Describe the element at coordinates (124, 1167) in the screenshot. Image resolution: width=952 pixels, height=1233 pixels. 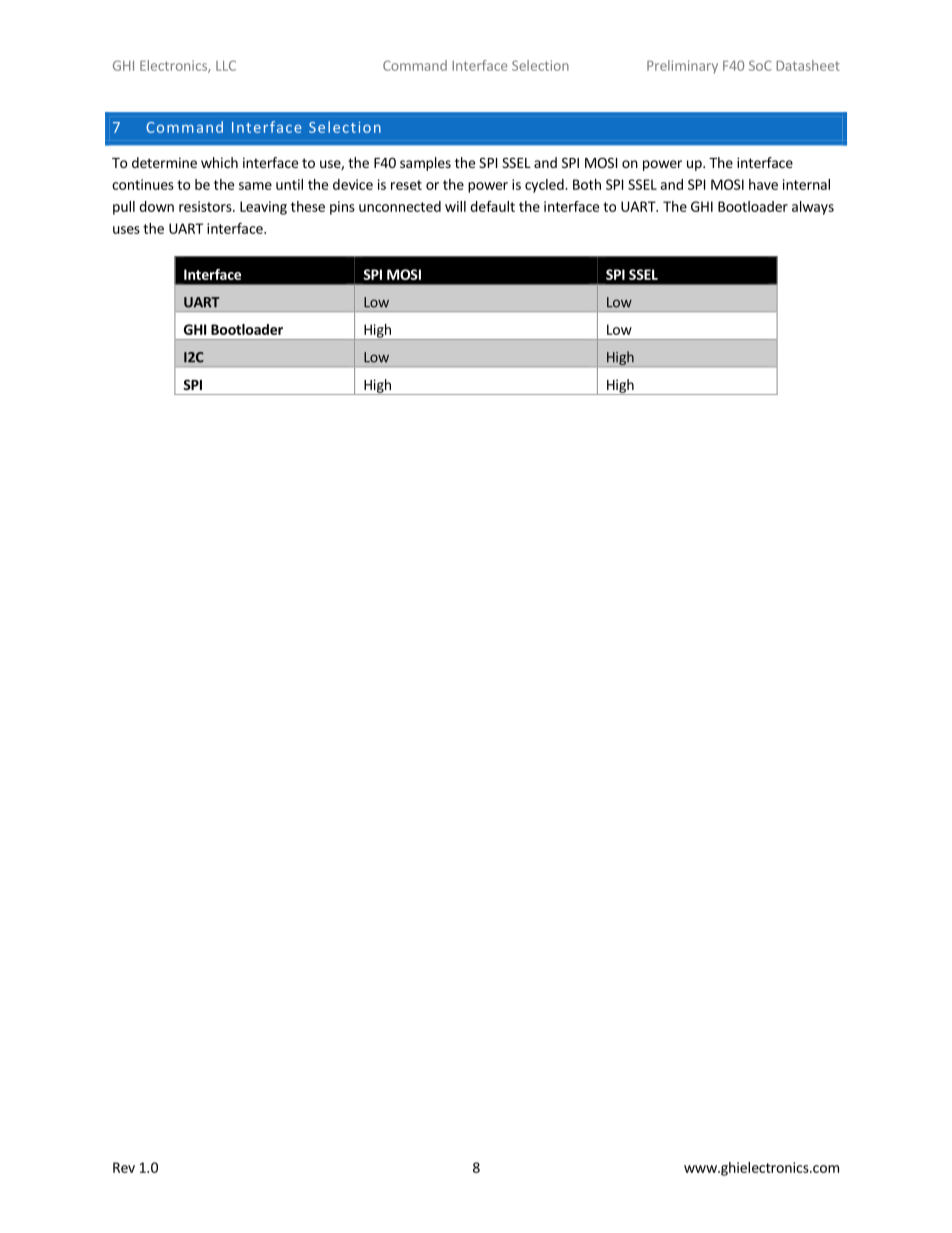
I see `Rev` at that location.
